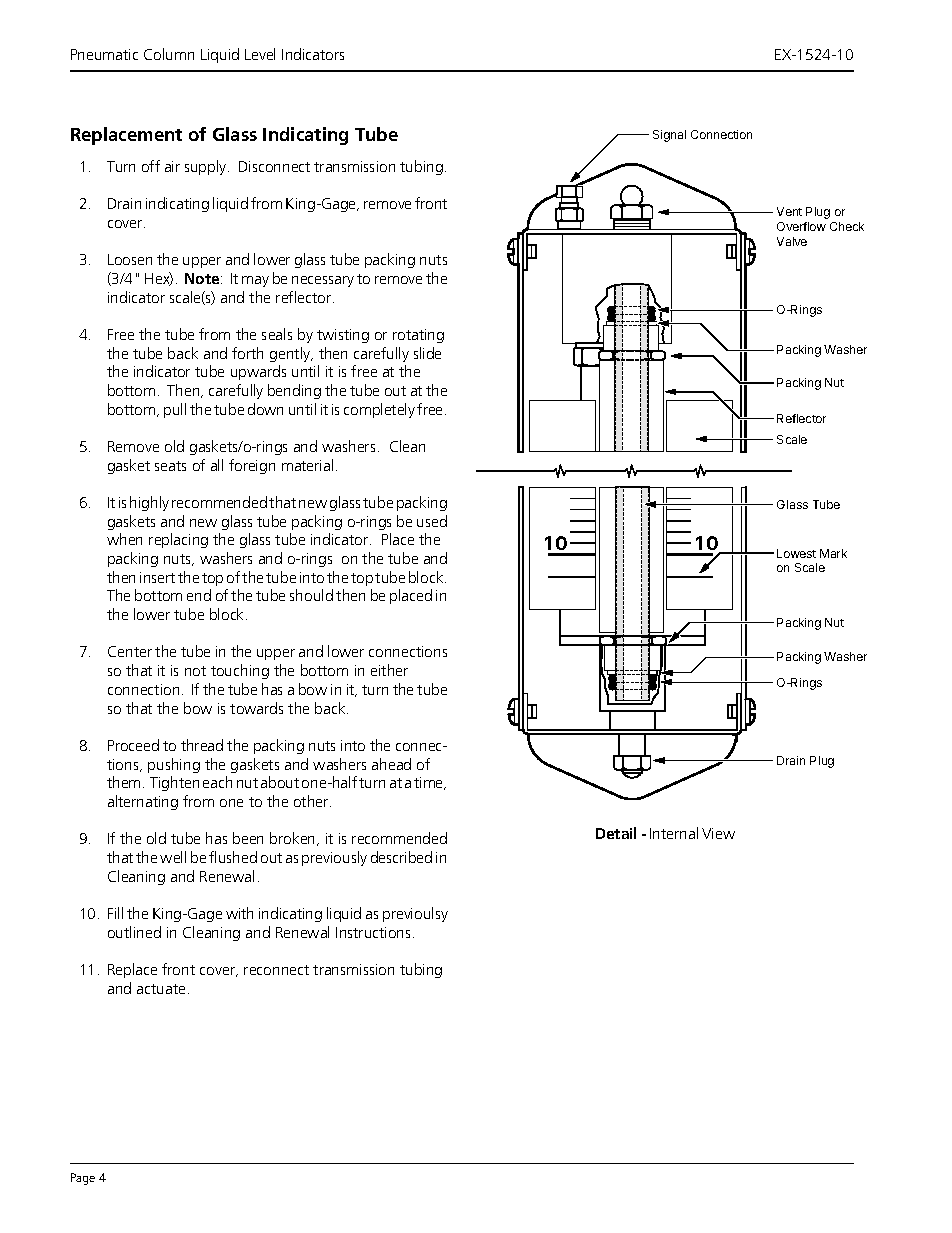  I want to click on Page, so click(83, 1179).
